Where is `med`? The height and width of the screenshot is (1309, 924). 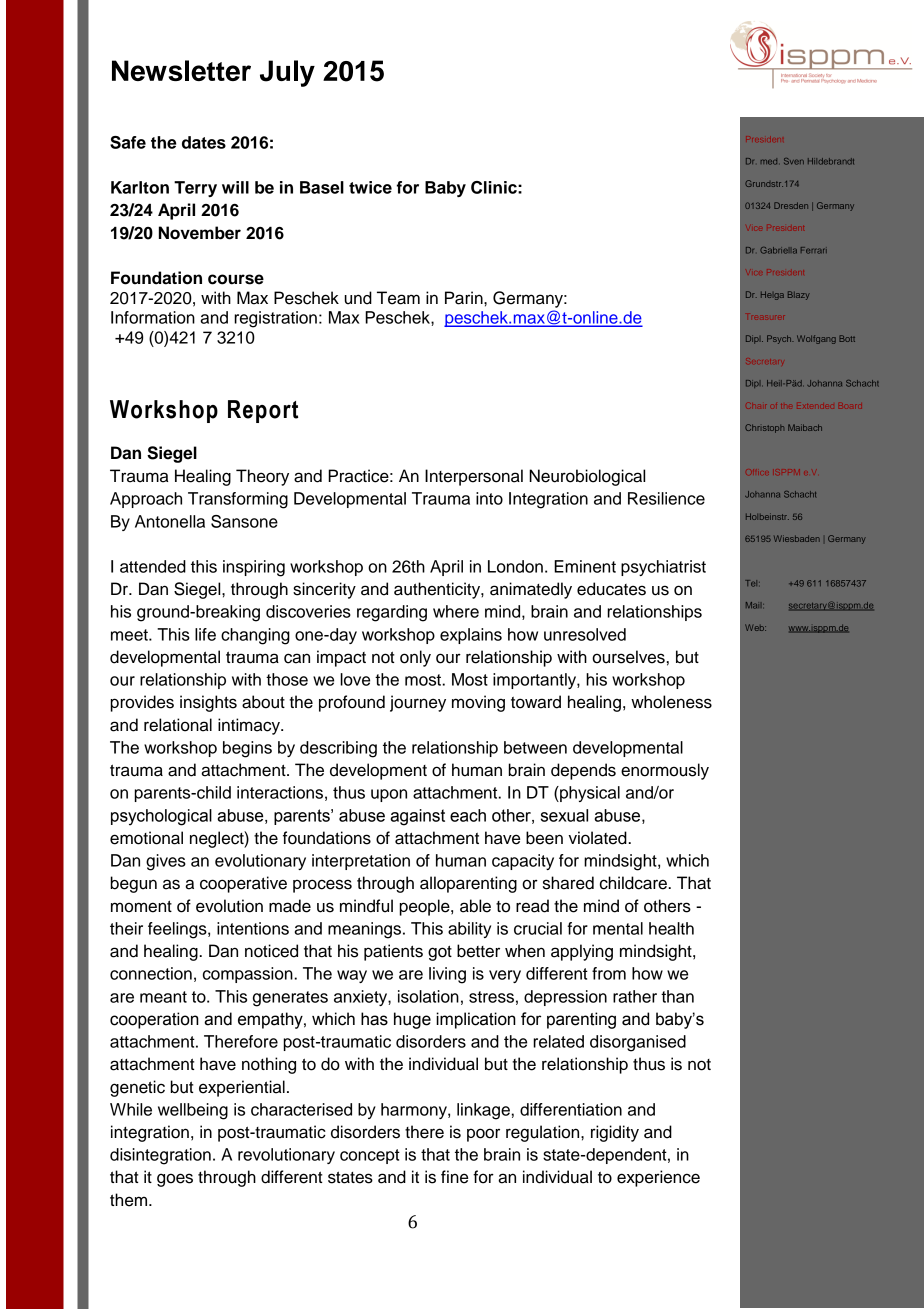 med is located at coordinates (769, 161).
